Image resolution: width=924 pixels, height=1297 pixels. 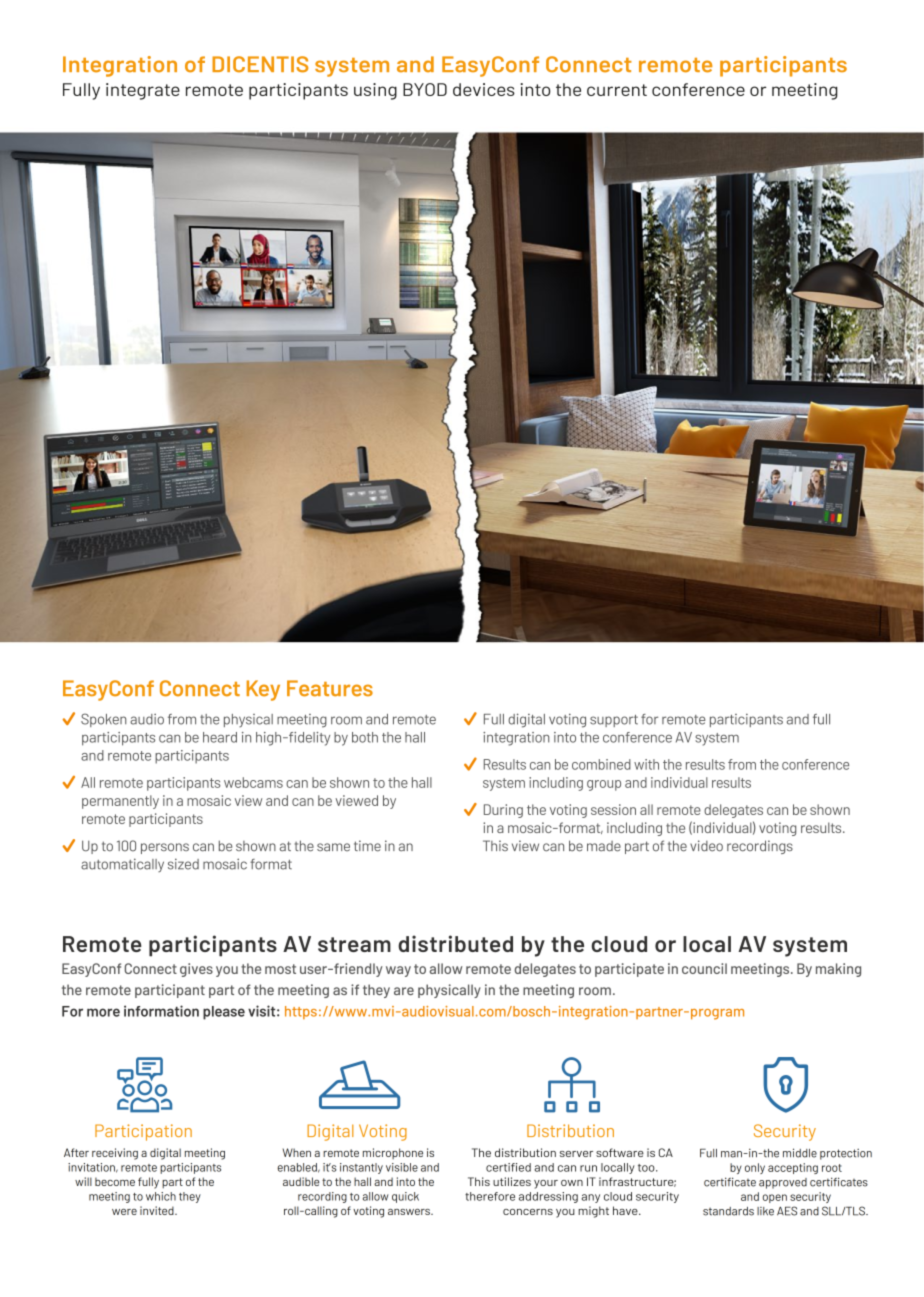 I want to click on integrate, so click(x=143, y=91).
